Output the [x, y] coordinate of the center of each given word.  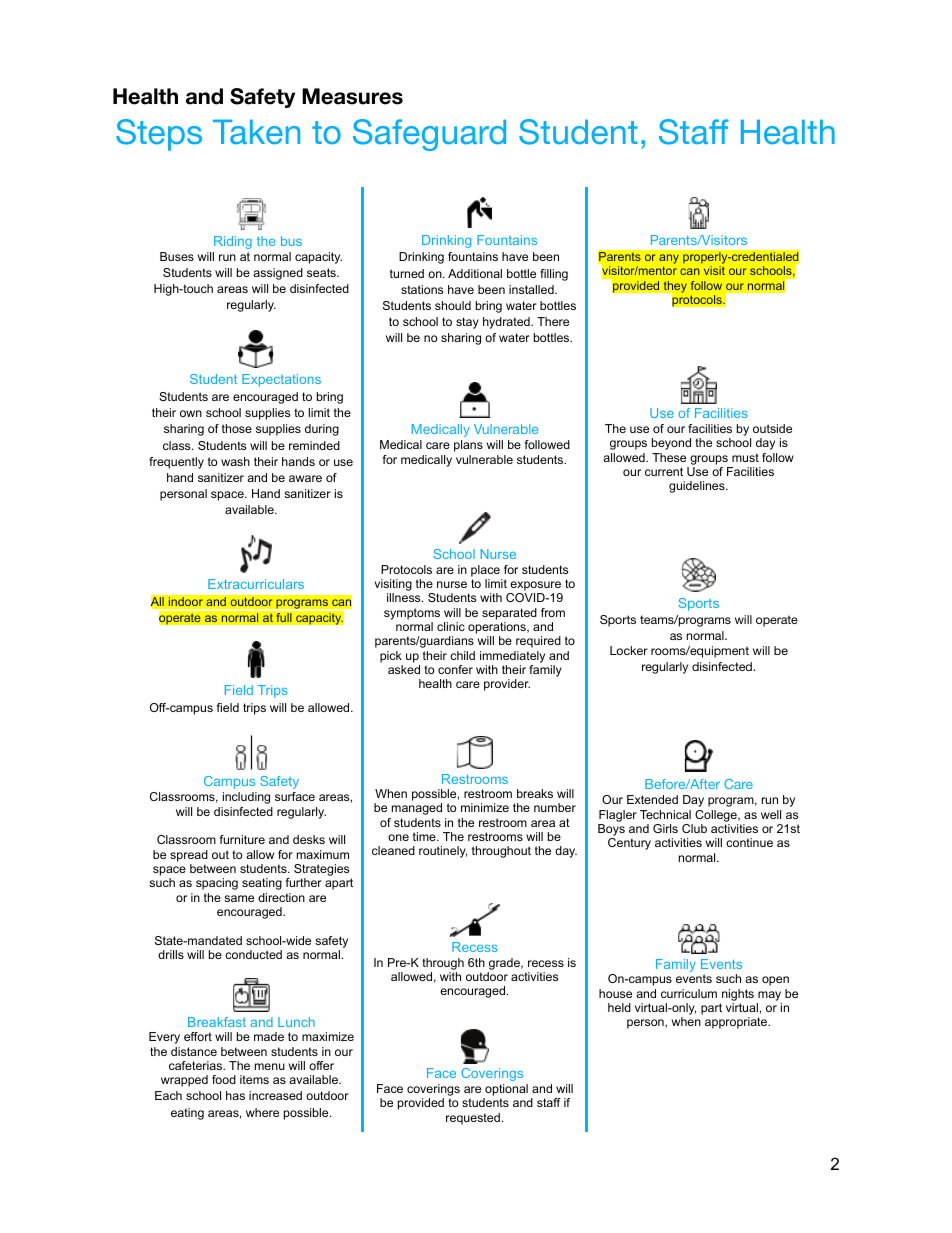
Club [694, 828]
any [669, 260]
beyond [671, 444]
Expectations [281, 380]
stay [467, 323]
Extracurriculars [256, 584]
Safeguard [429, 135]
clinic [451, 626]
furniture [242, 839]
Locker [629, 650]
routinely [443, 852]
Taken [256, 131]
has [235, 1095]
